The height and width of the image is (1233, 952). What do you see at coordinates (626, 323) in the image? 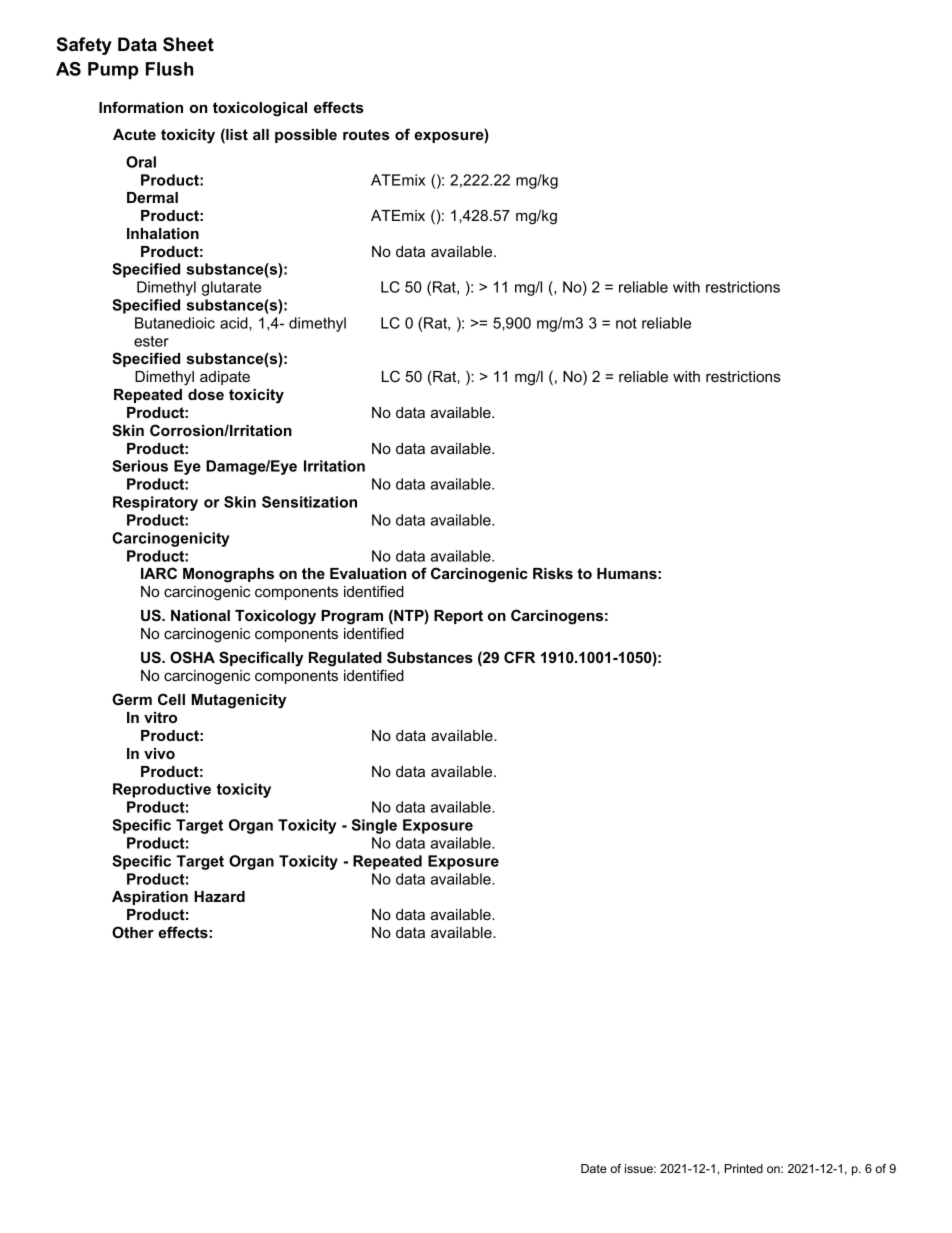
I see `not` at bounding box center [626, 323].
